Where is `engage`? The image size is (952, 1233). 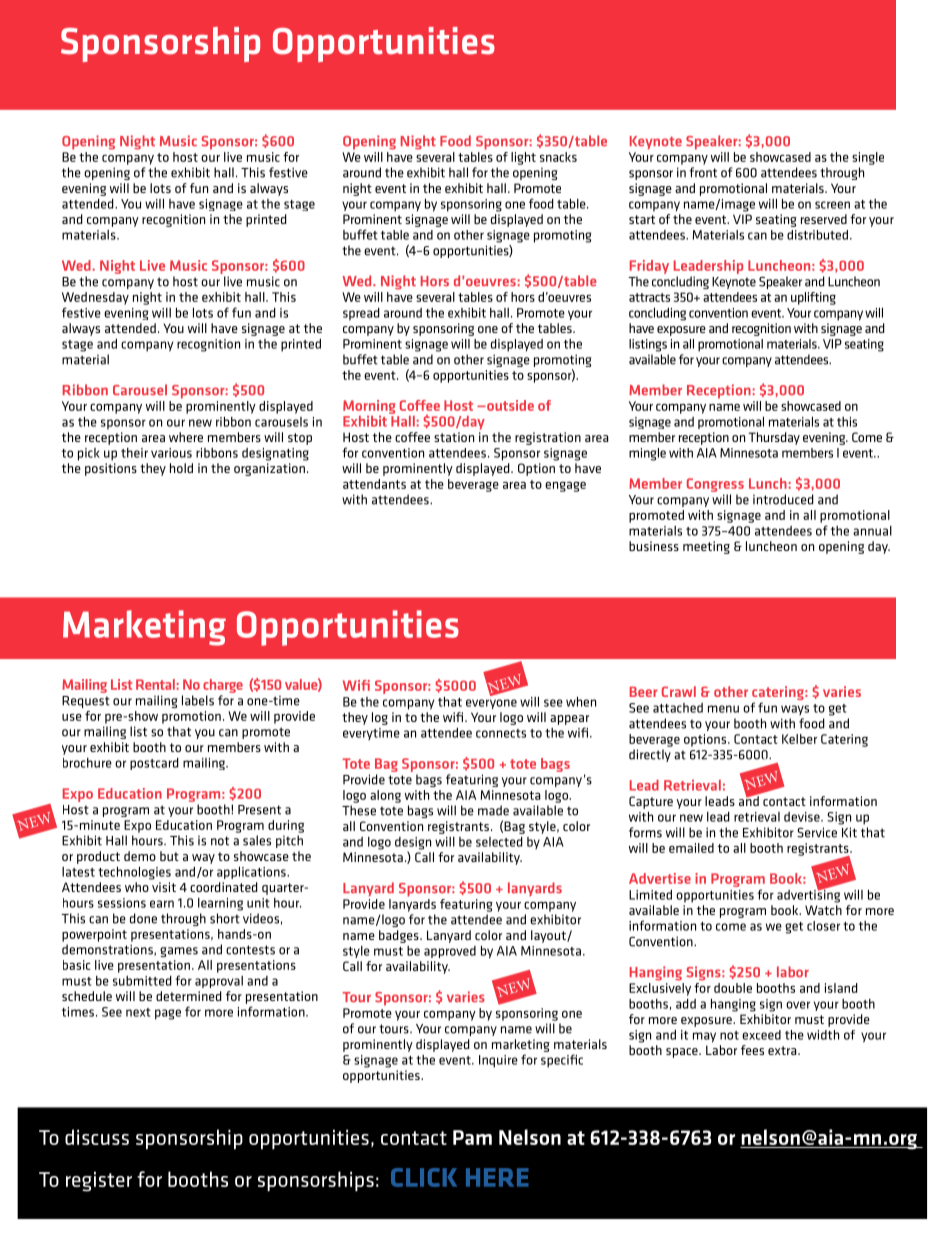
engage is located at coordinates (565, 487).
